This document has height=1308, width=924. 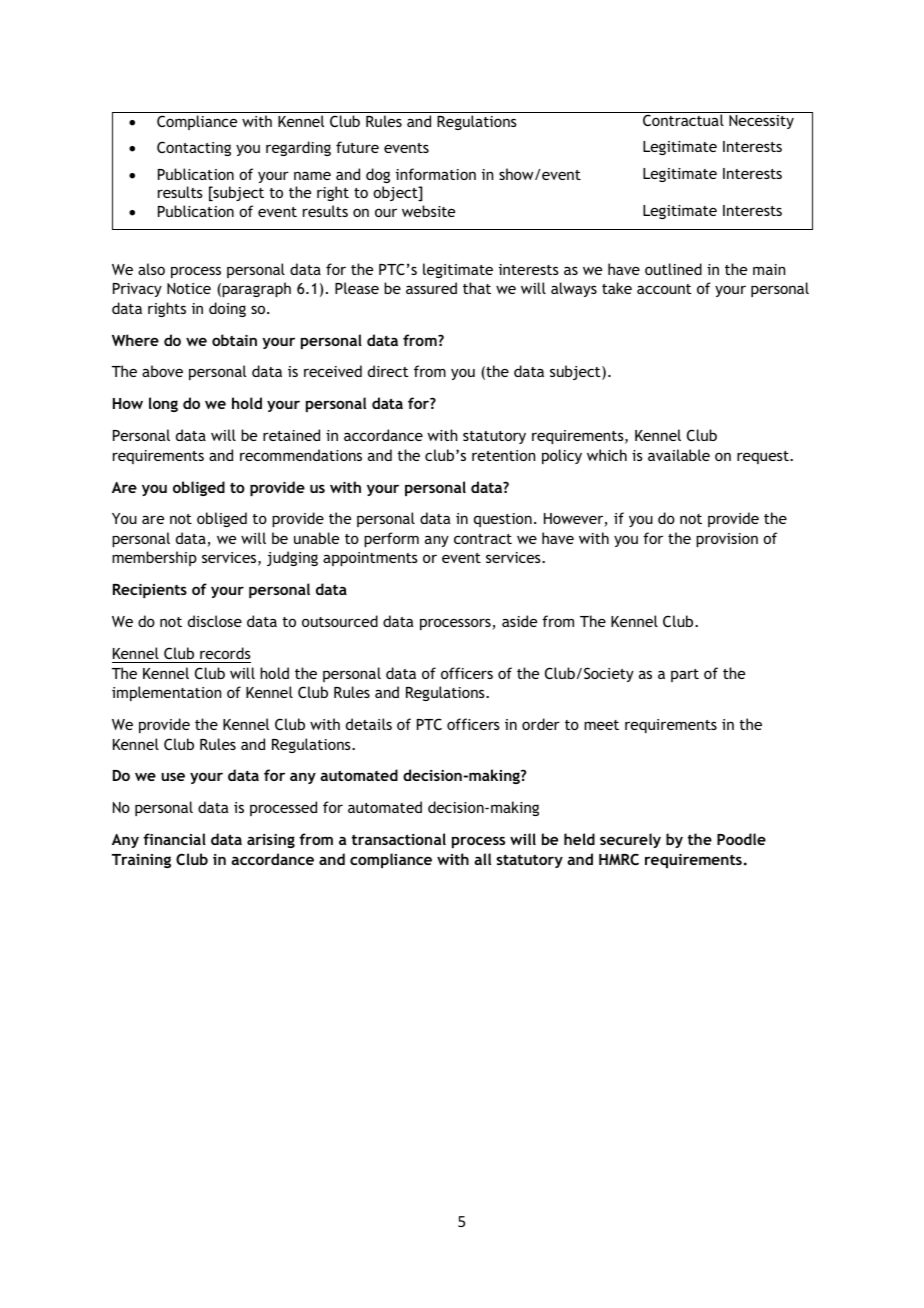 I want to click on financial, so click(x=174, y=839).
